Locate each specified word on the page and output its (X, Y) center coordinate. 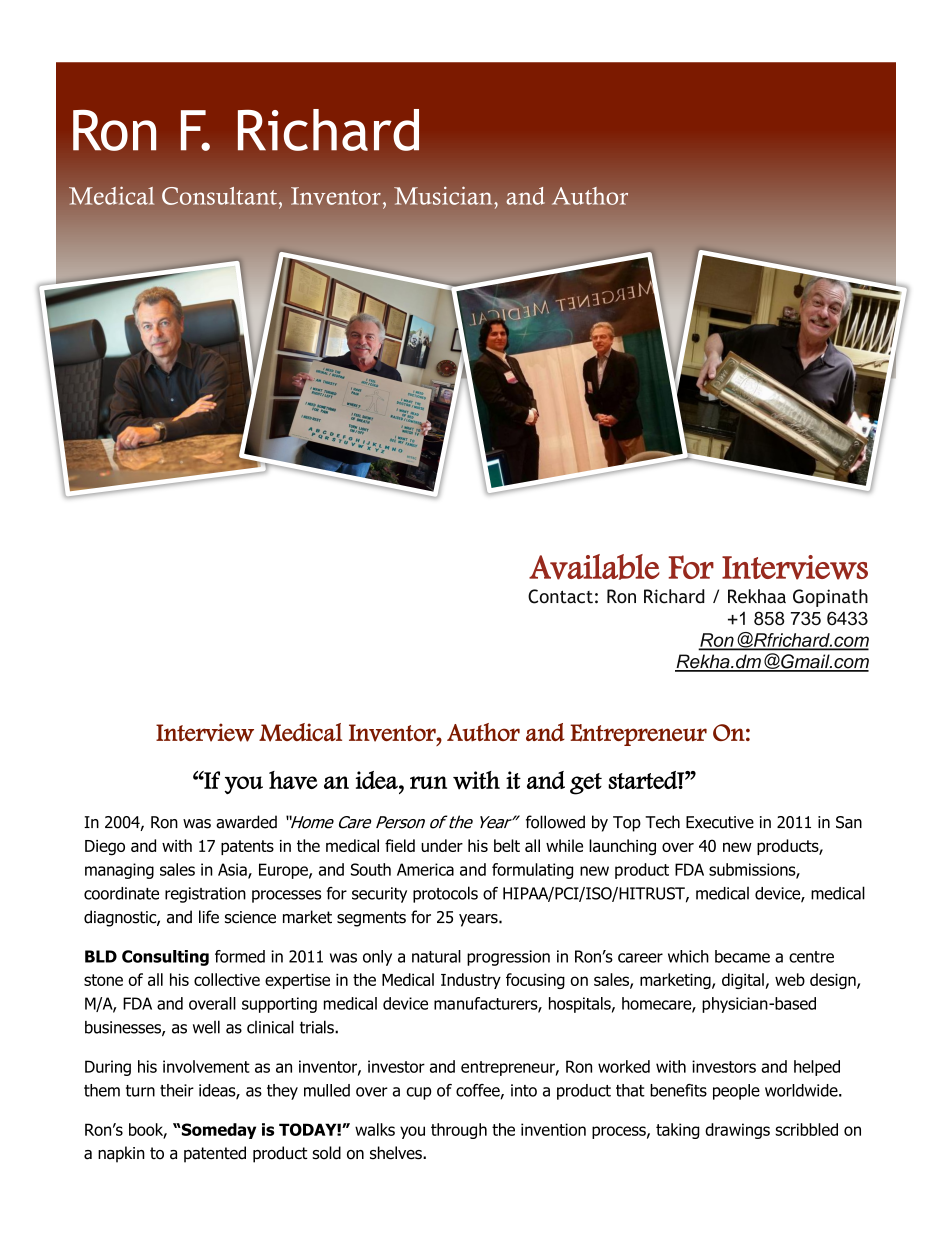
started (643, 780)
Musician (444, 196)
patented (215, 1154)
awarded (246, 822)
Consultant (219, 196)
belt (507, 845)
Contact (560, 596)
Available (594, 567)
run (428, 782)
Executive (720, 822)
